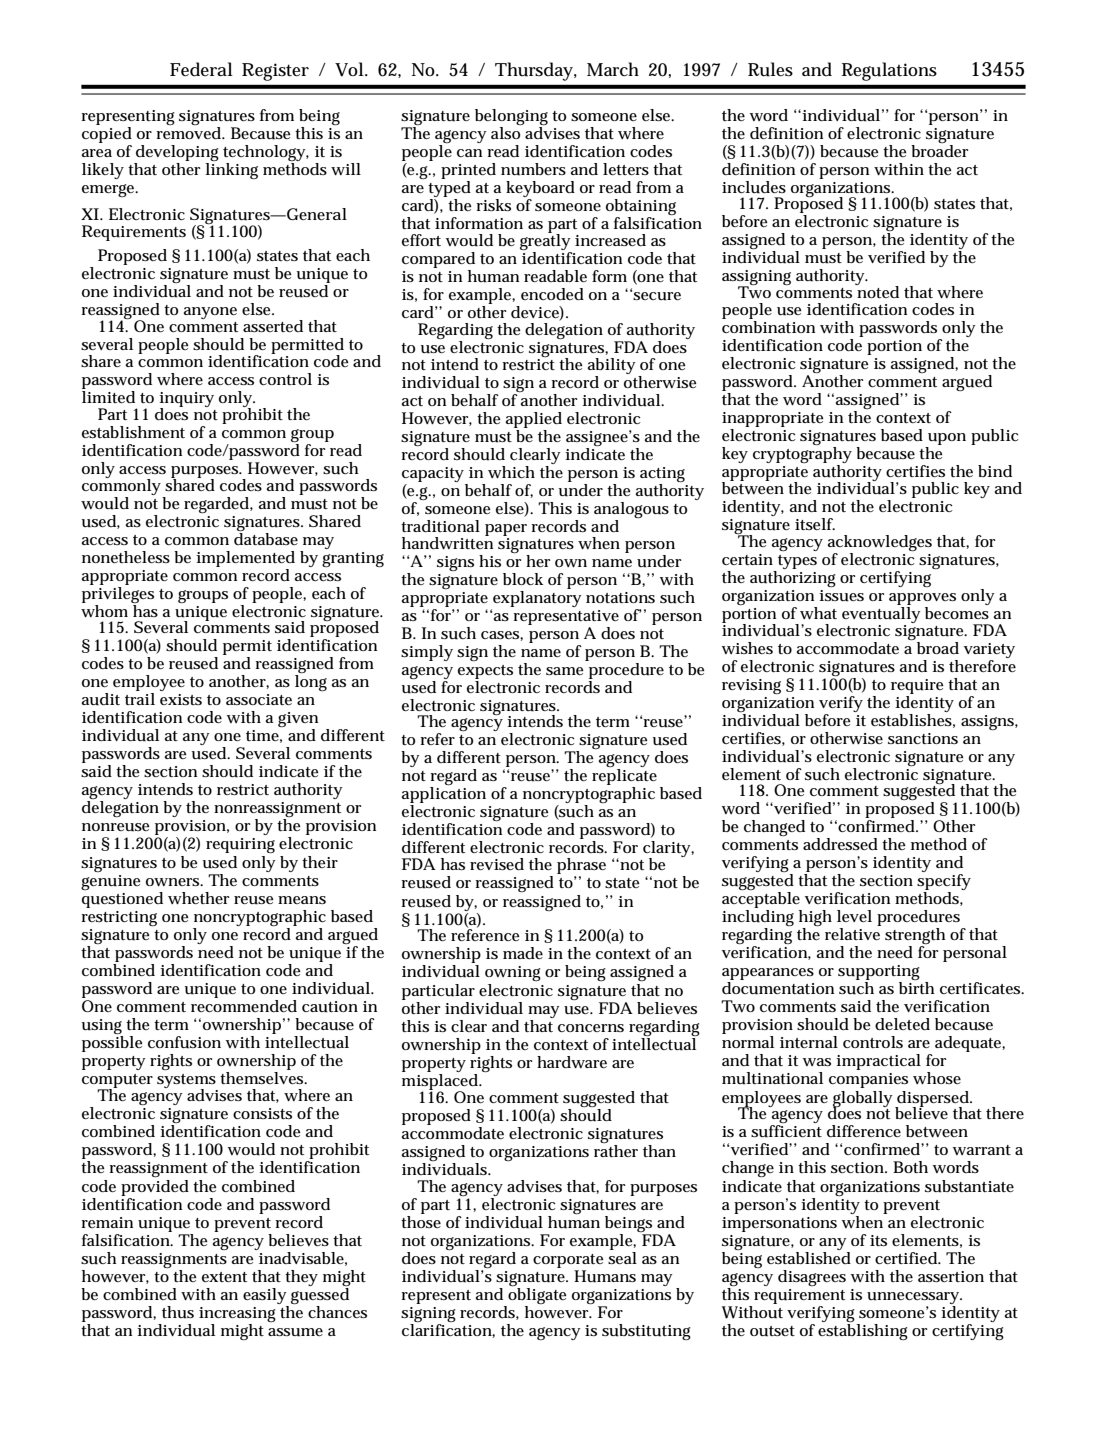  Describe the element at coordinates (266, 539) in the page. I see `database` at that location.
